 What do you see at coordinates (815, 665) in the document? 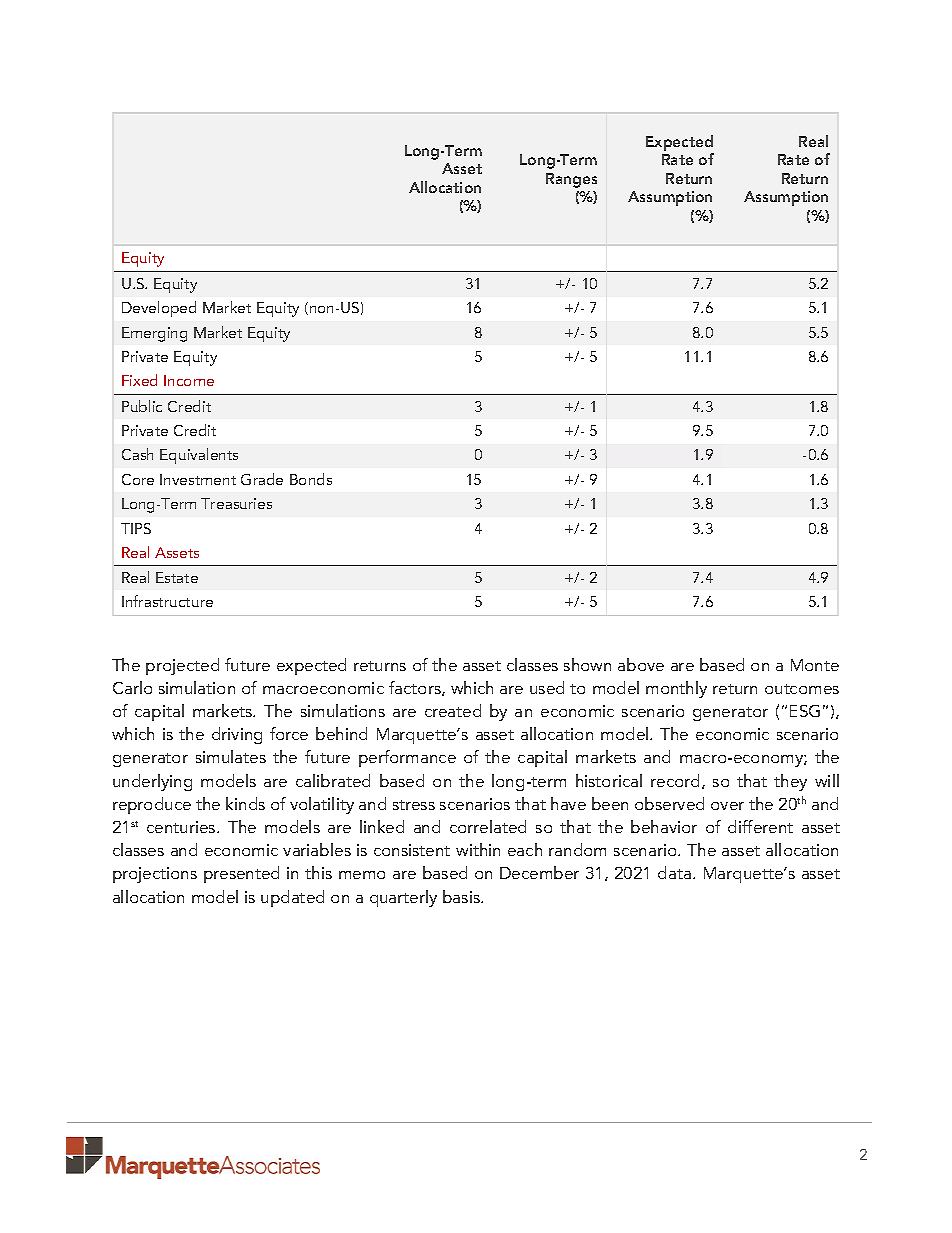
I see `Monte` at bounding box center [815, 665].
